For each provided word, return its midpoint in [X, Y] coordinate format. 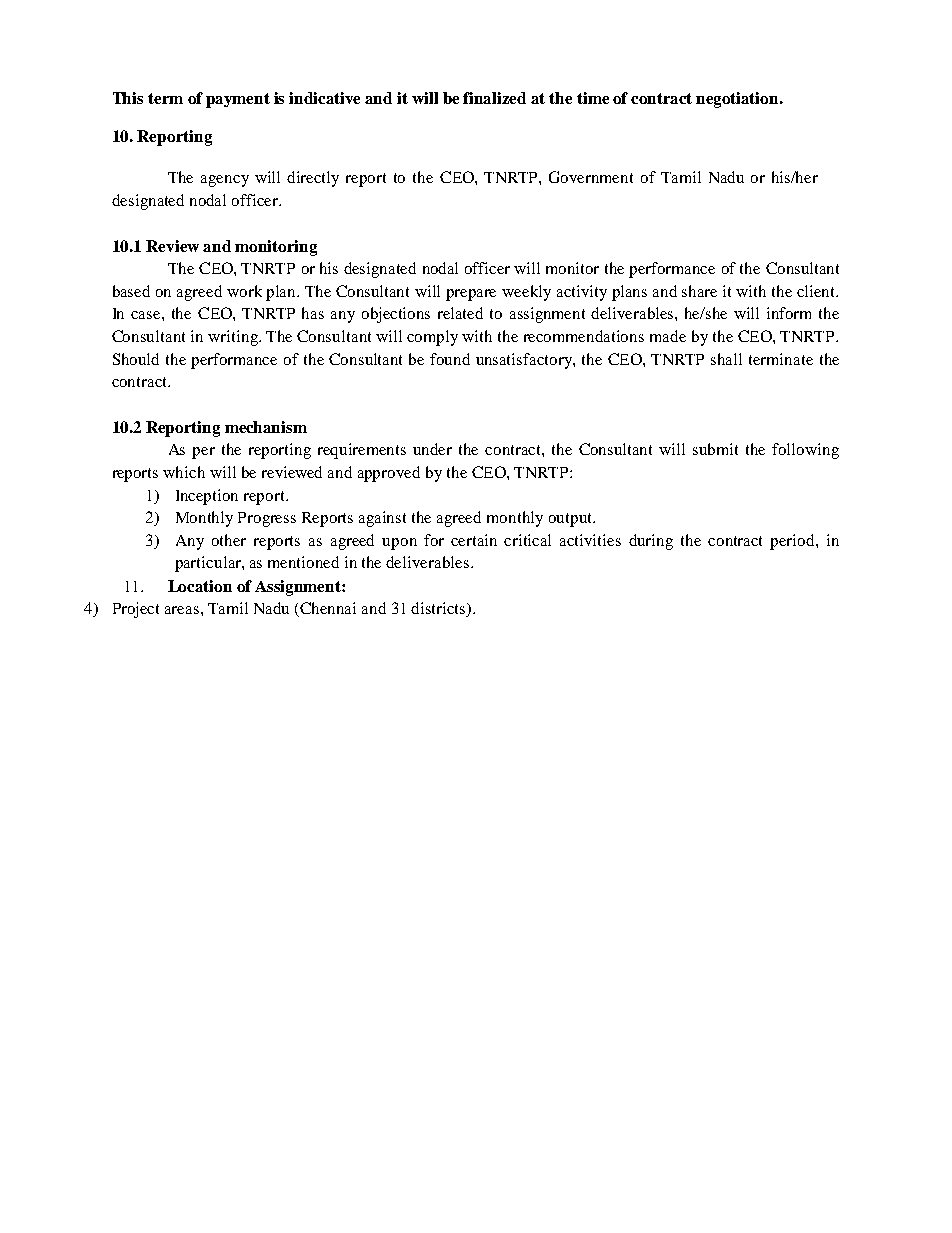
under [432, 449]
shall [726, 359]
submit [715, 449]
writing [234, 338]
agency [225, 181]
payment [238, 100]
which [184, 472]
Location [200, 586]
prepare [471, 295]
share [699, 291]
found [450, 359]
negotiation [738, 100]
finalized [494, 98]
